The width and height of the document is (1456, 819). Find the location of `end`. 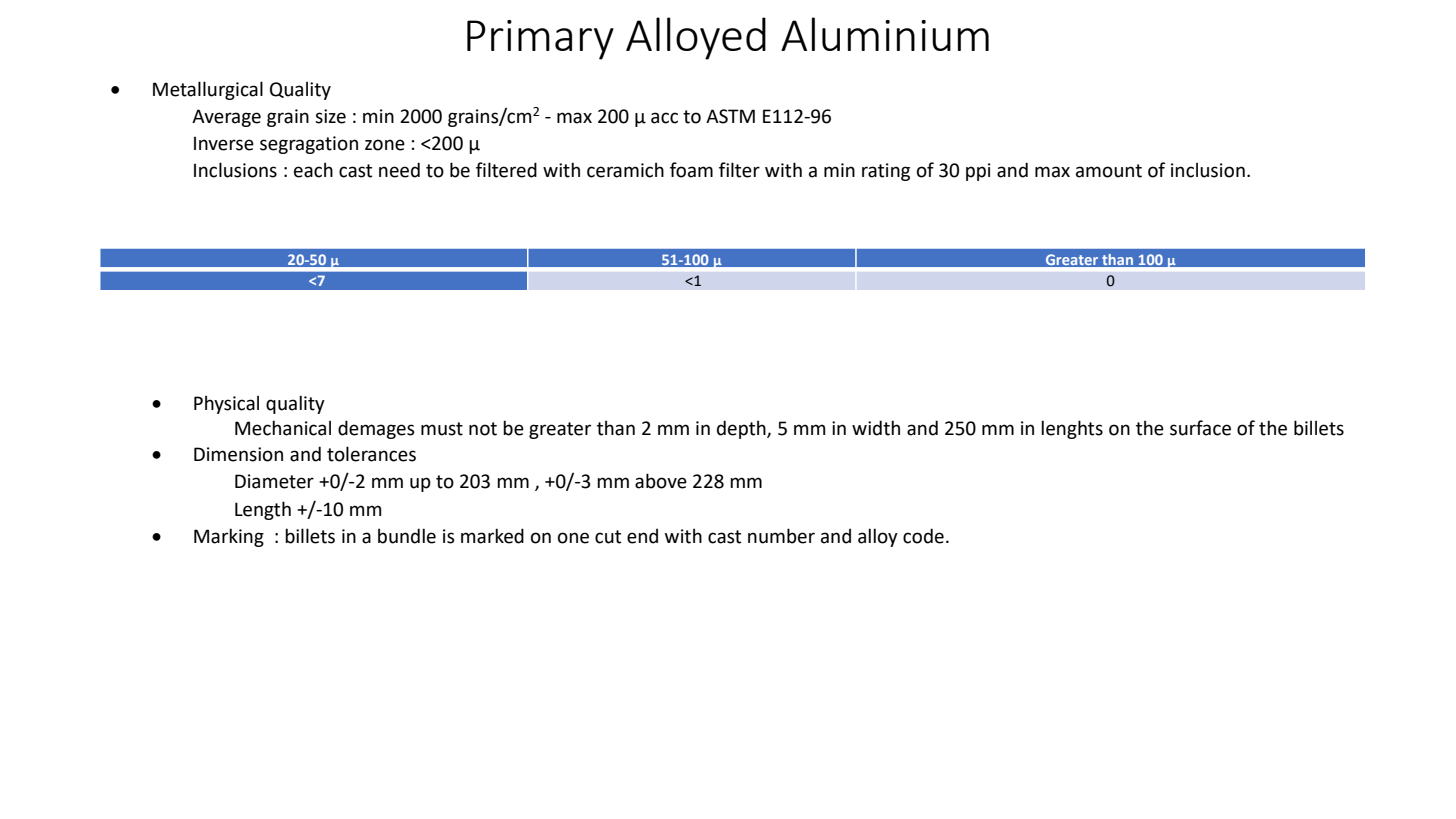

end is located at coordinates (642, 536).
